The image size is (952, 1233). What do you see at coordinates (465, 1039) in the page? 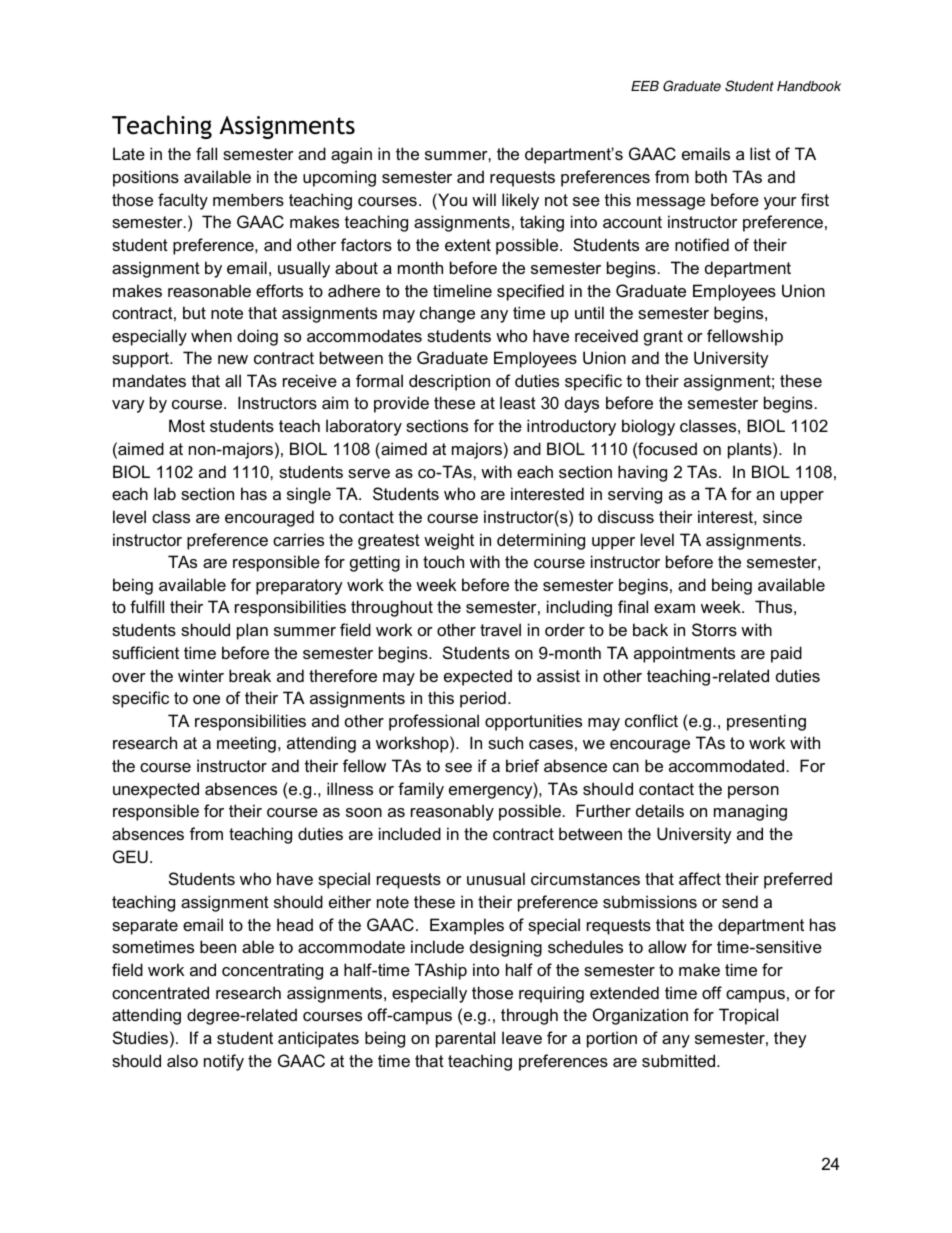
I see `parental` at bounding box center [465, 1039].
